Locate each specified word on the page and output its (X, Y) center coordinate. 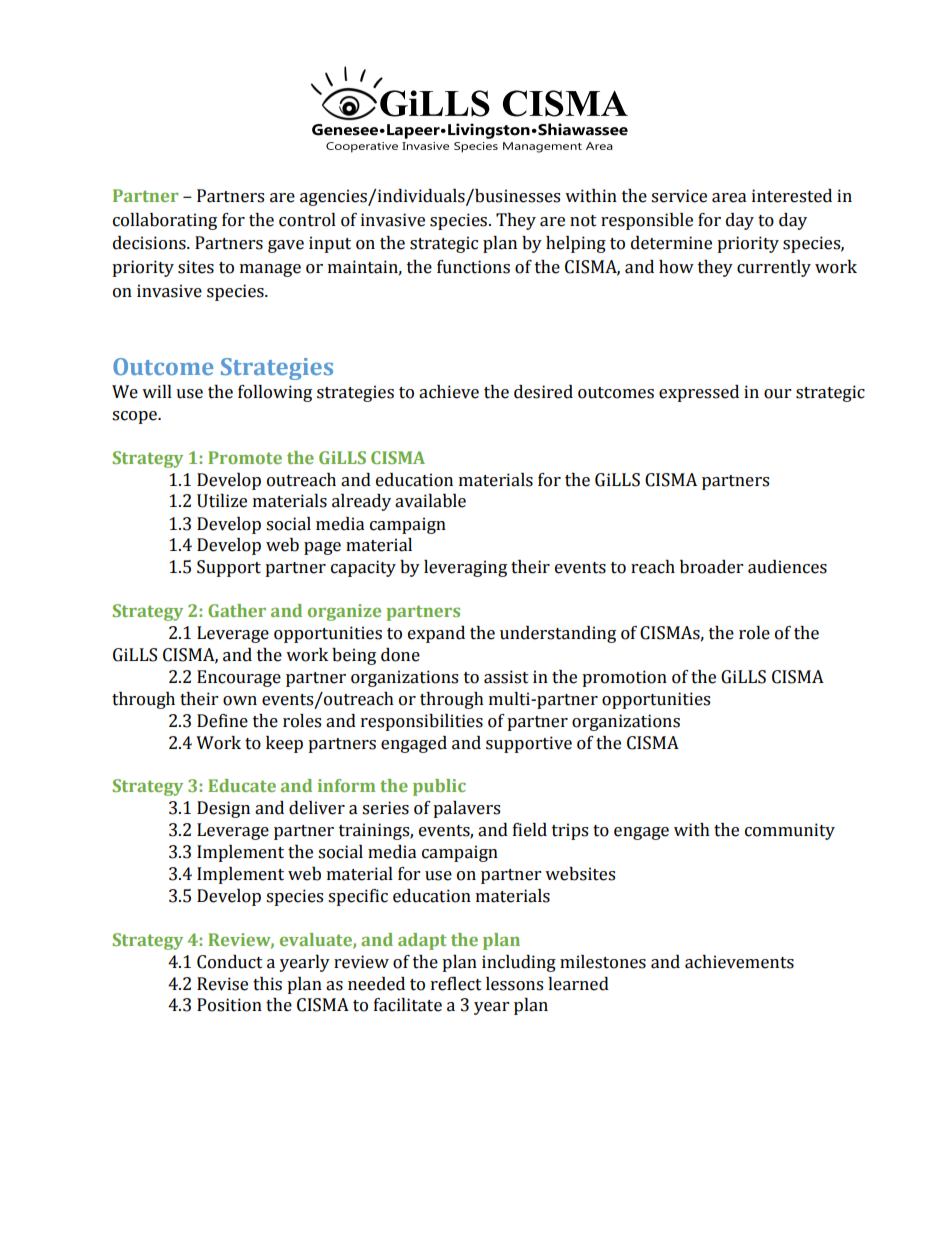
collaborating (165, 221)
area (729, 198)
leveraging (465, 568)
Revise (222, 984)
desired (543, 392)
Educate (242, 785)
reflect (456, 984)
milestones (603, 962)
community (790, 831)
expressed (699, 393)
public (439, 787)
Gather (237, 610)
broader (711, 567)
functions (473, 267)
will (157, 391)
